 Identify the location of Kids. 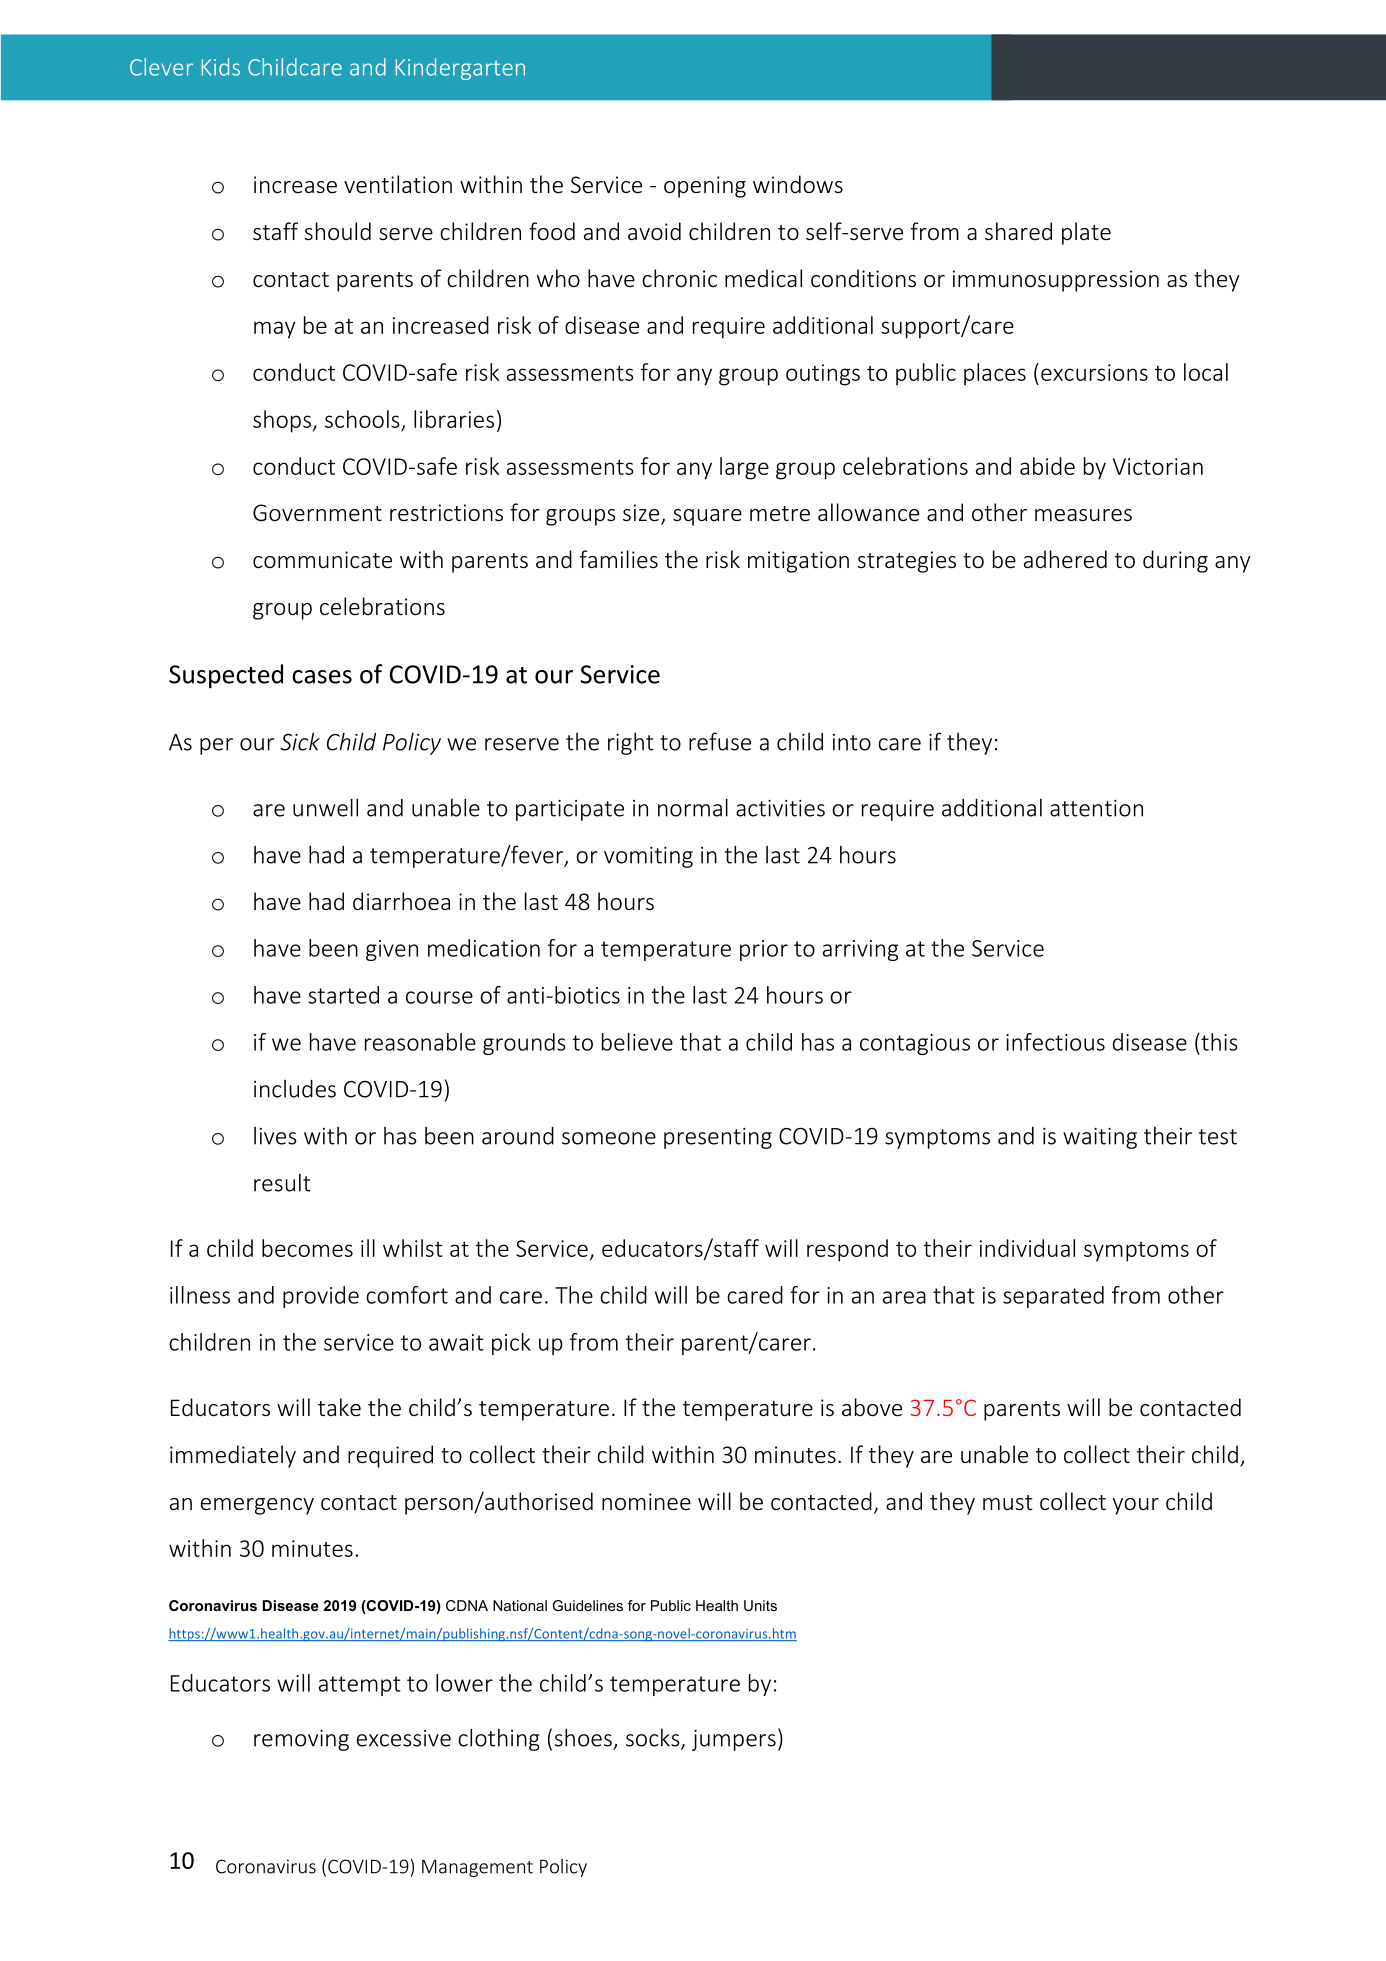
(221, 67).
